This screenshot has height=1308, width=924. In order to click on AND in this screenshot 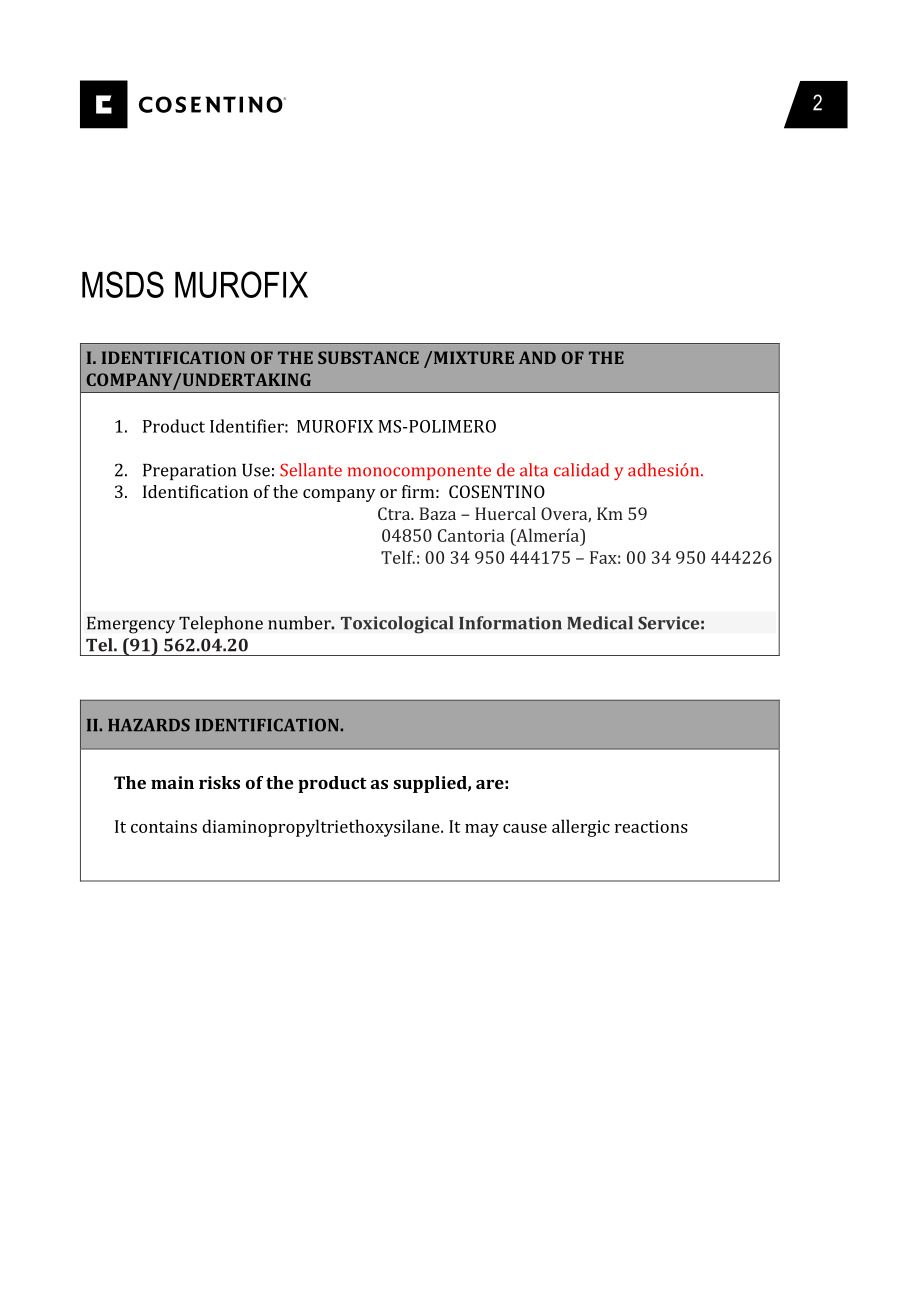, I will do `click(537, 357)`.
